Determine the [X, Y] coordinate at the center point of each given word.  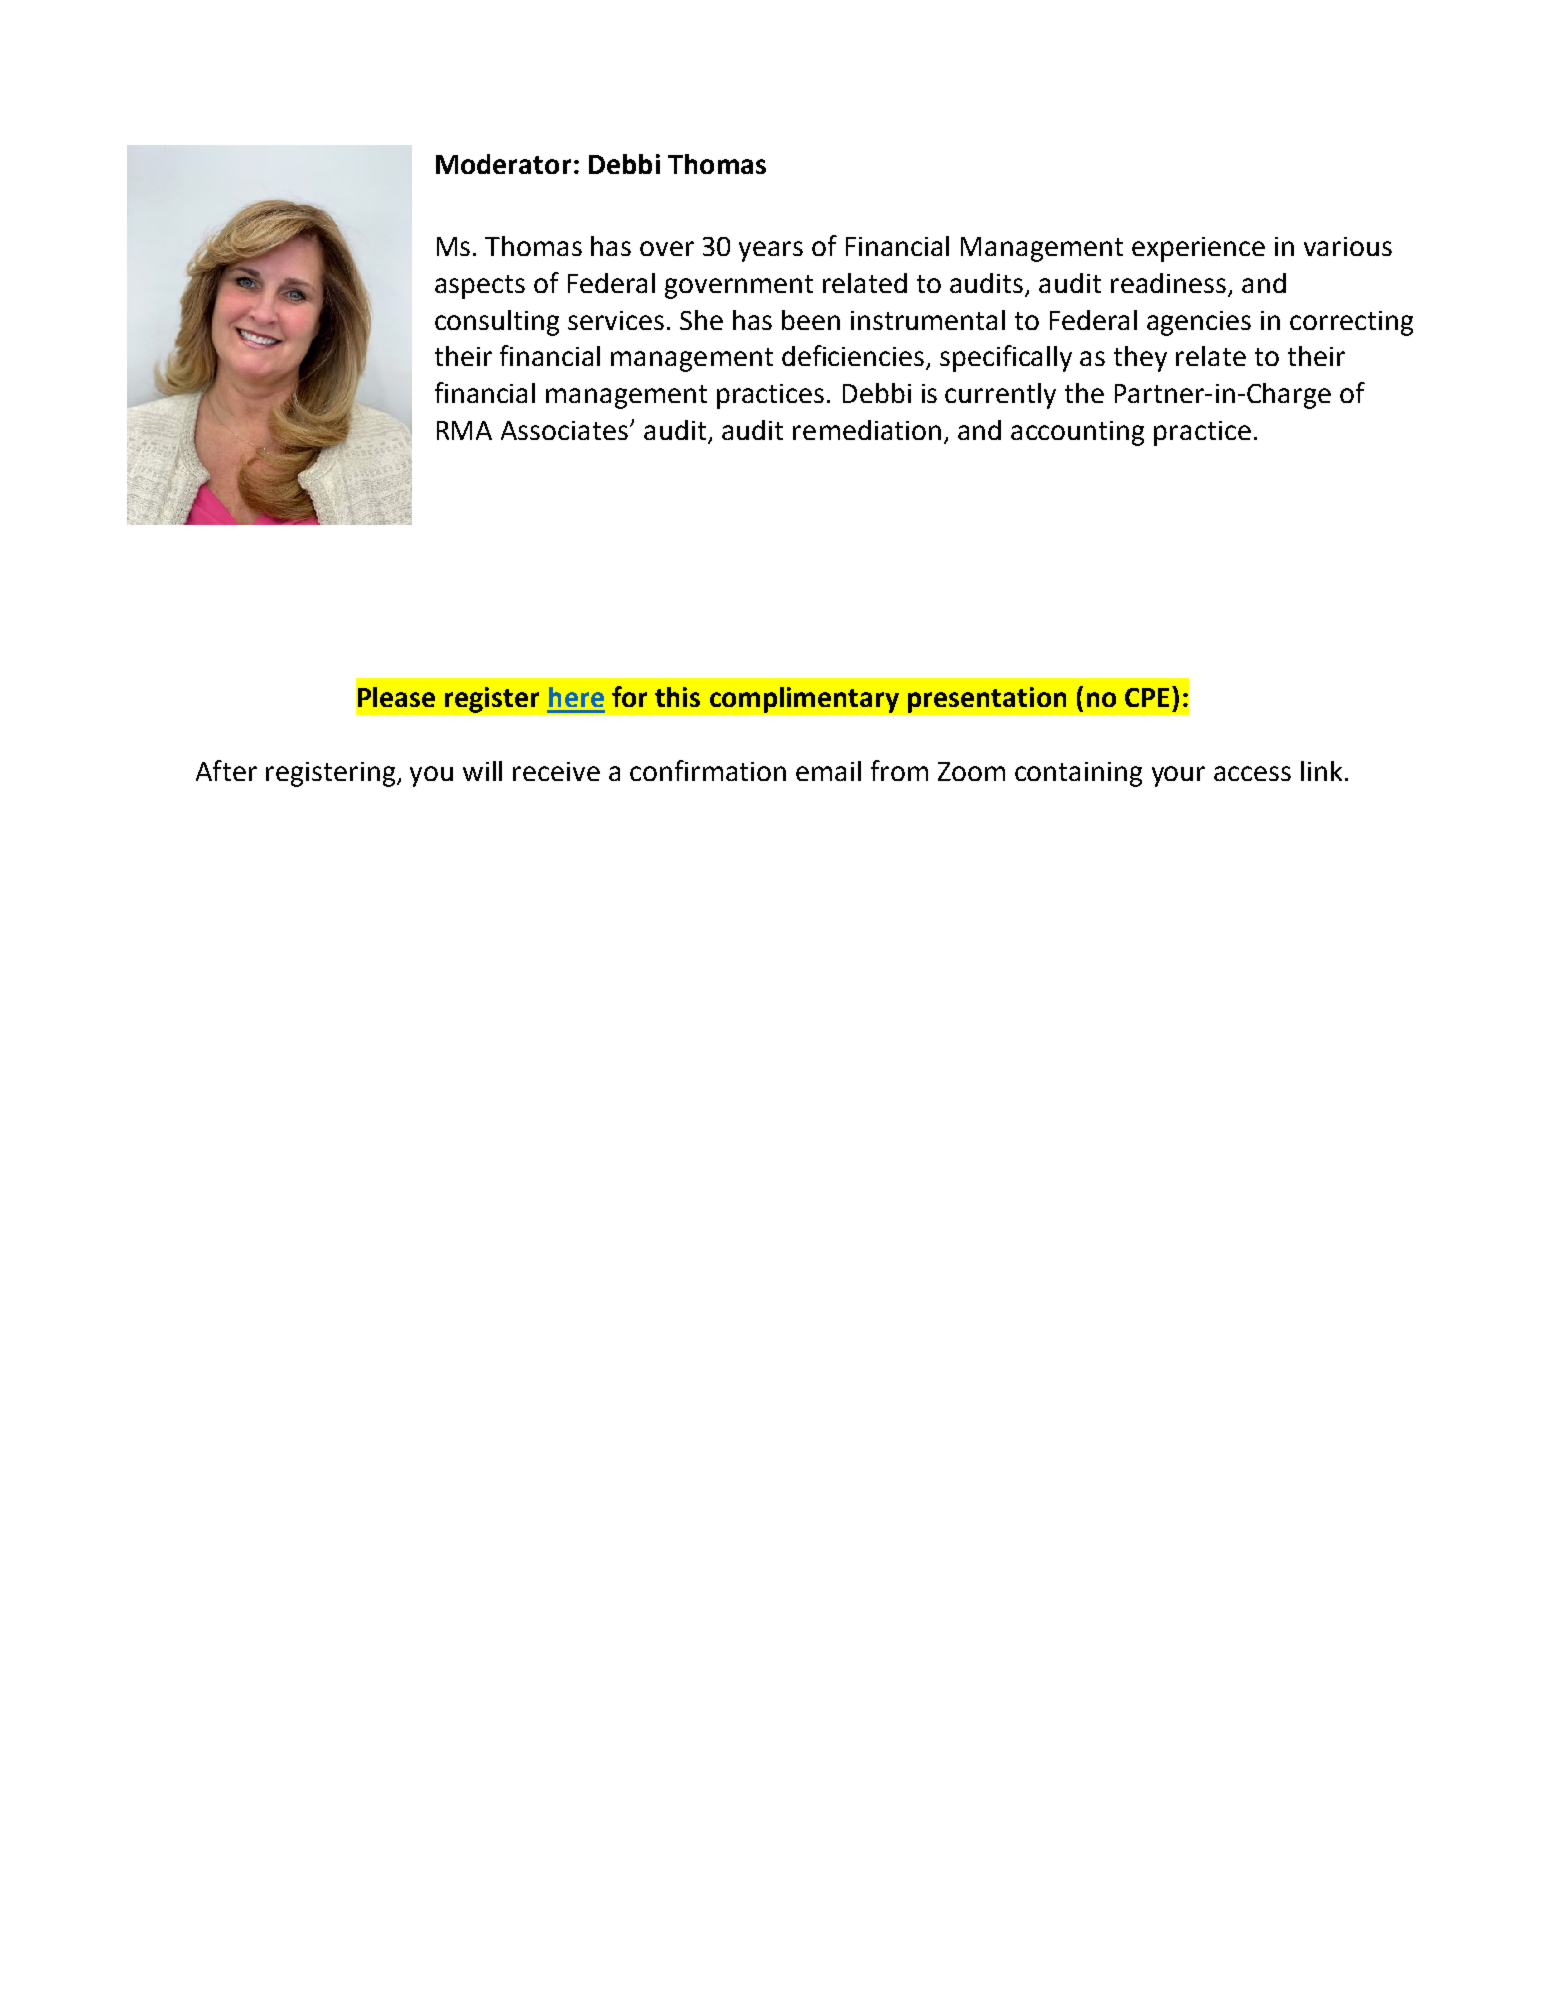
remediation [867, 430]
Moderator [503, 164]
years [771, 251]
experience [1198, 249]
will [482, 771]
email [828, 771]
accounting [1077, 433]
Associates [566, 430]
